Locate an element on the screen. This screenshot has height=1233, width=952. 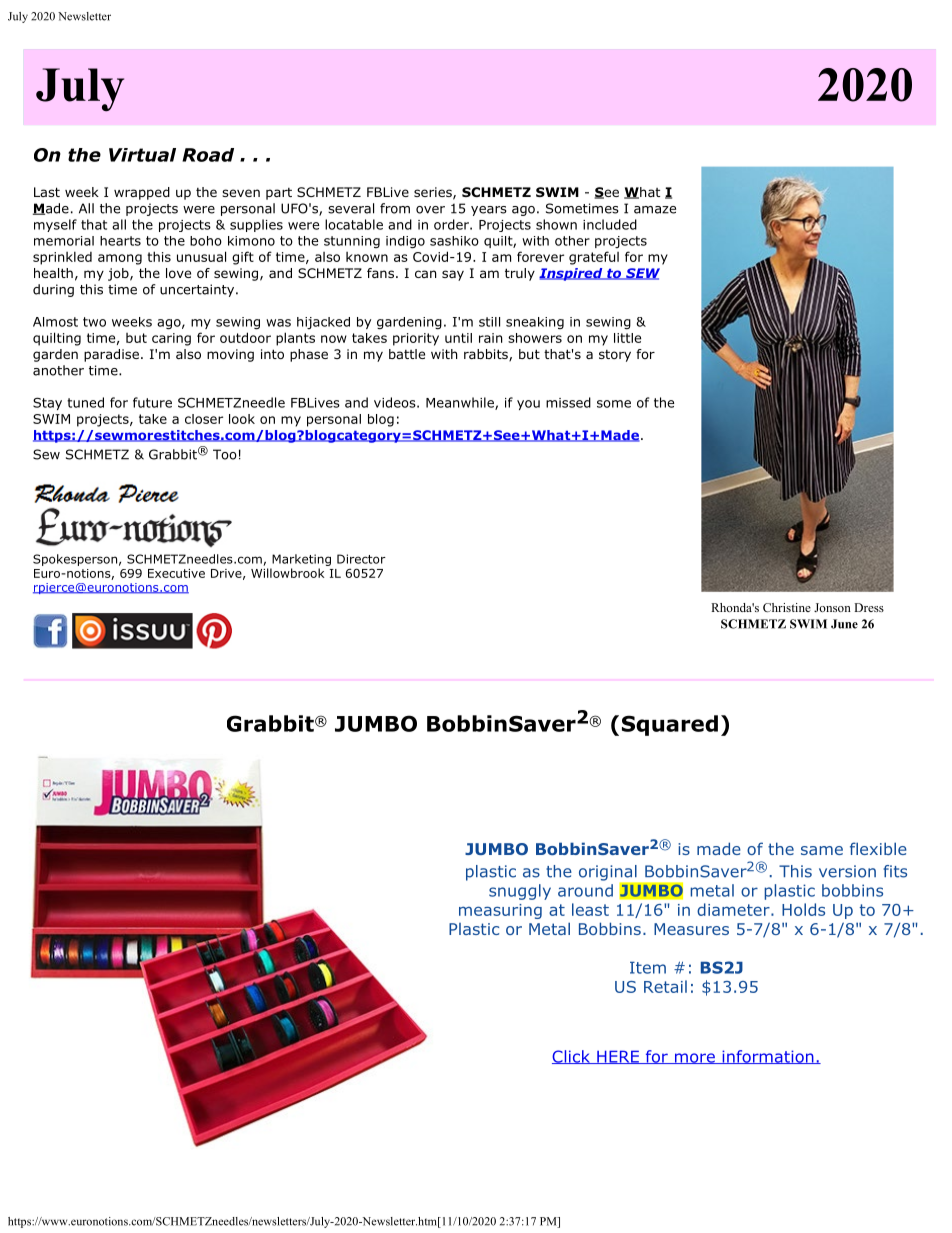
snuggly is located at coordinates (520, 892).
